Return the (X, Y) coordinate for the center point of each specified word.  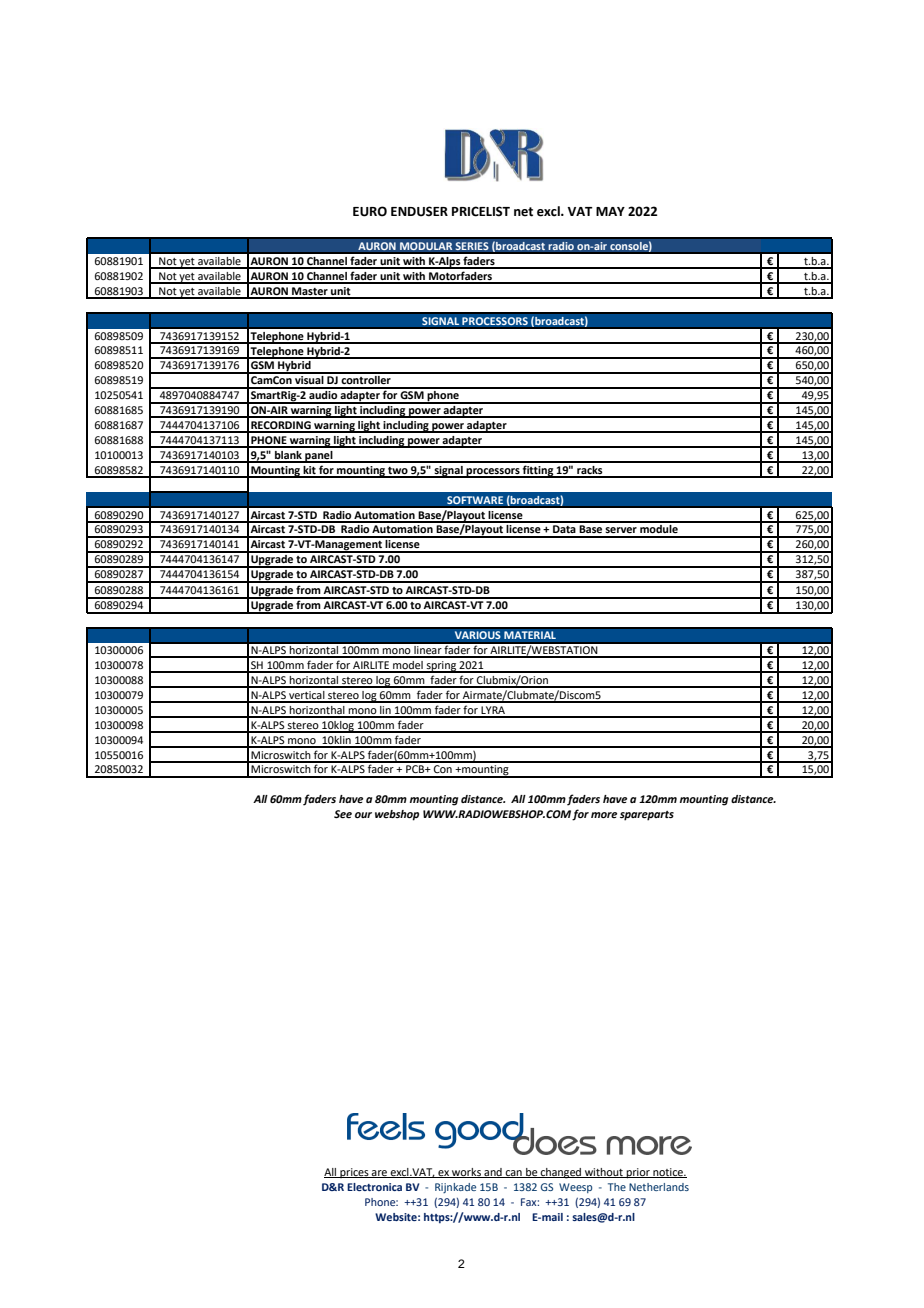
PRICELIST (481, 211)
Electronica (374, 1187)
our (363, 815)
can (513, 1174)
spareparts (647, 816)
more (604, 815)
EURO (370, 211)
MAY (610, 211)
